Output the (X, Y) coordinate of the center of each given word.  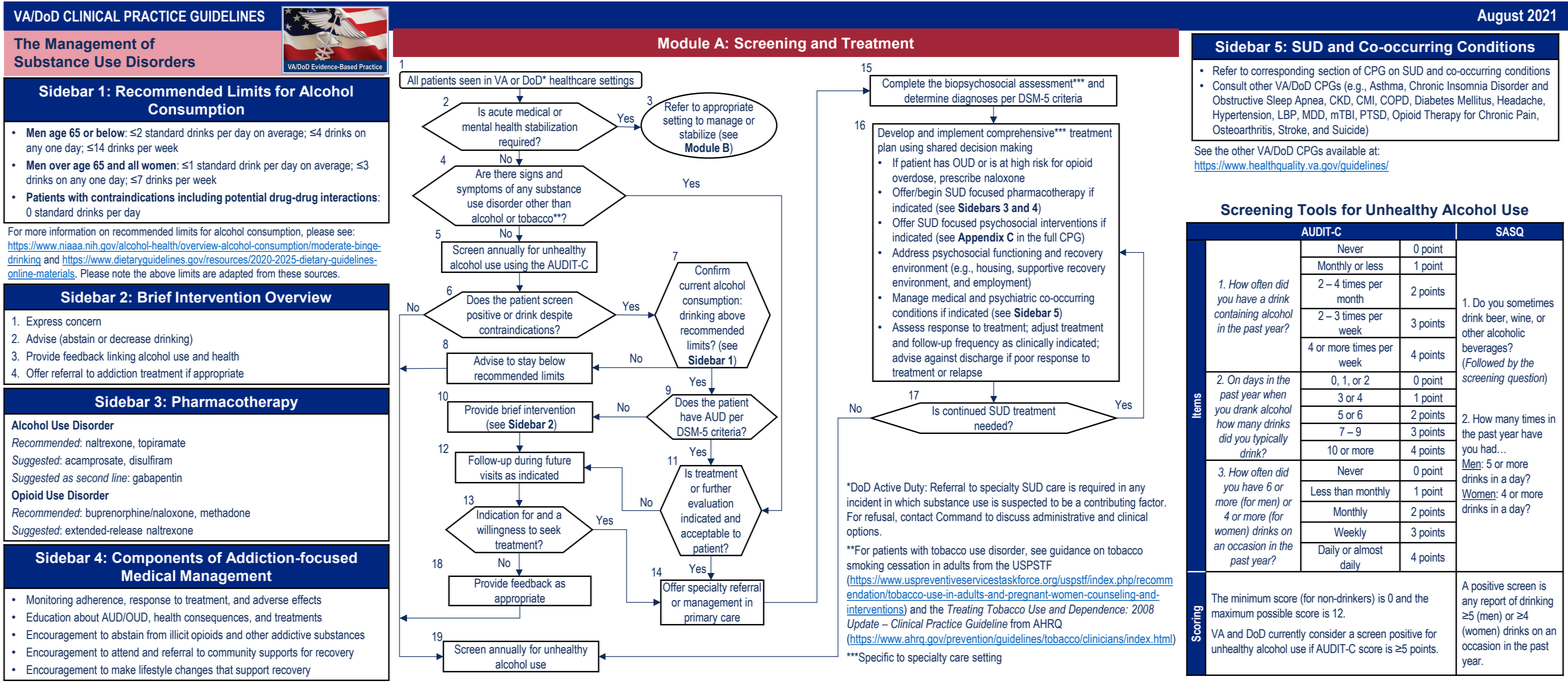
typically (1270, 439)
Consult (1230, 86)
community (232, 653)
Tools (1317, 210)
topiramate (161, 444)
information (73, 231)
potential (245, 198)
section (1334, 71)
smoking (865, 567)
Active (887, 487)
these (289, 273)
